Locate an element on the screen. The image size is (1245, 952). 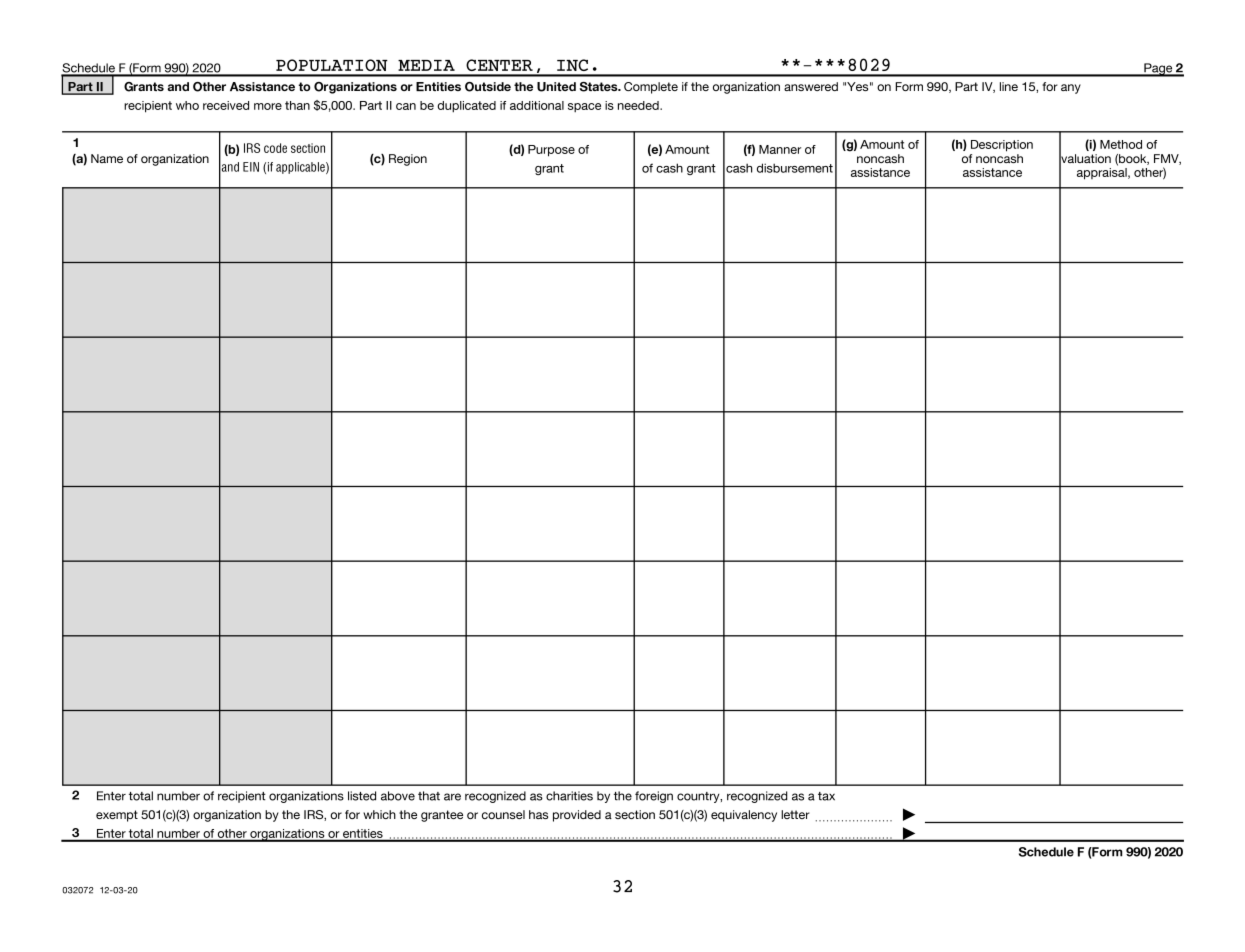
line is located at coordinates (1009, 86).
